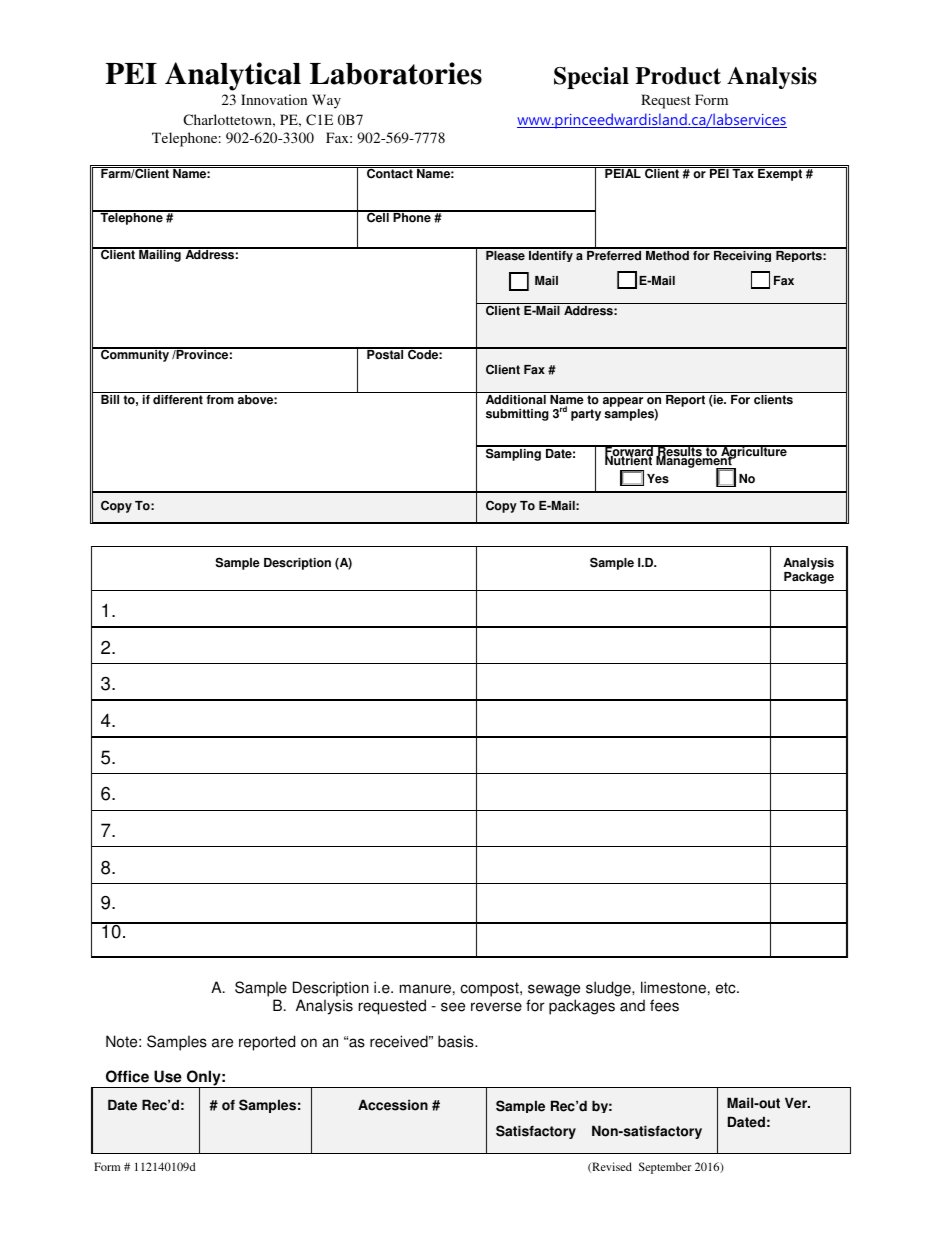  Describe the element at coordinates (678, 76) in the page. I see `Product` at that location.
